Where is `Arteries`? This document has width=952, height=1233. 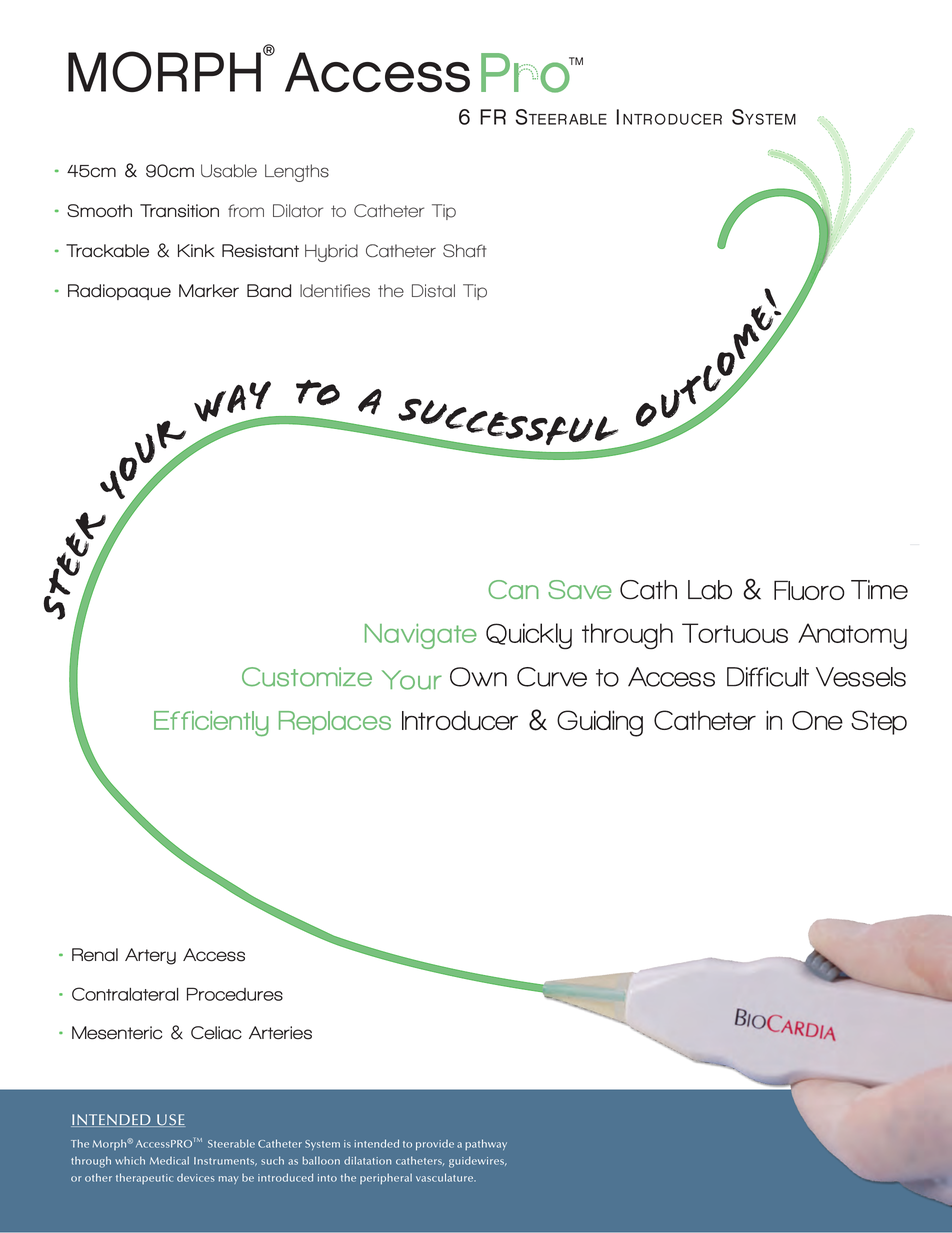
Arteries is located at coordinates (280, 1033).
